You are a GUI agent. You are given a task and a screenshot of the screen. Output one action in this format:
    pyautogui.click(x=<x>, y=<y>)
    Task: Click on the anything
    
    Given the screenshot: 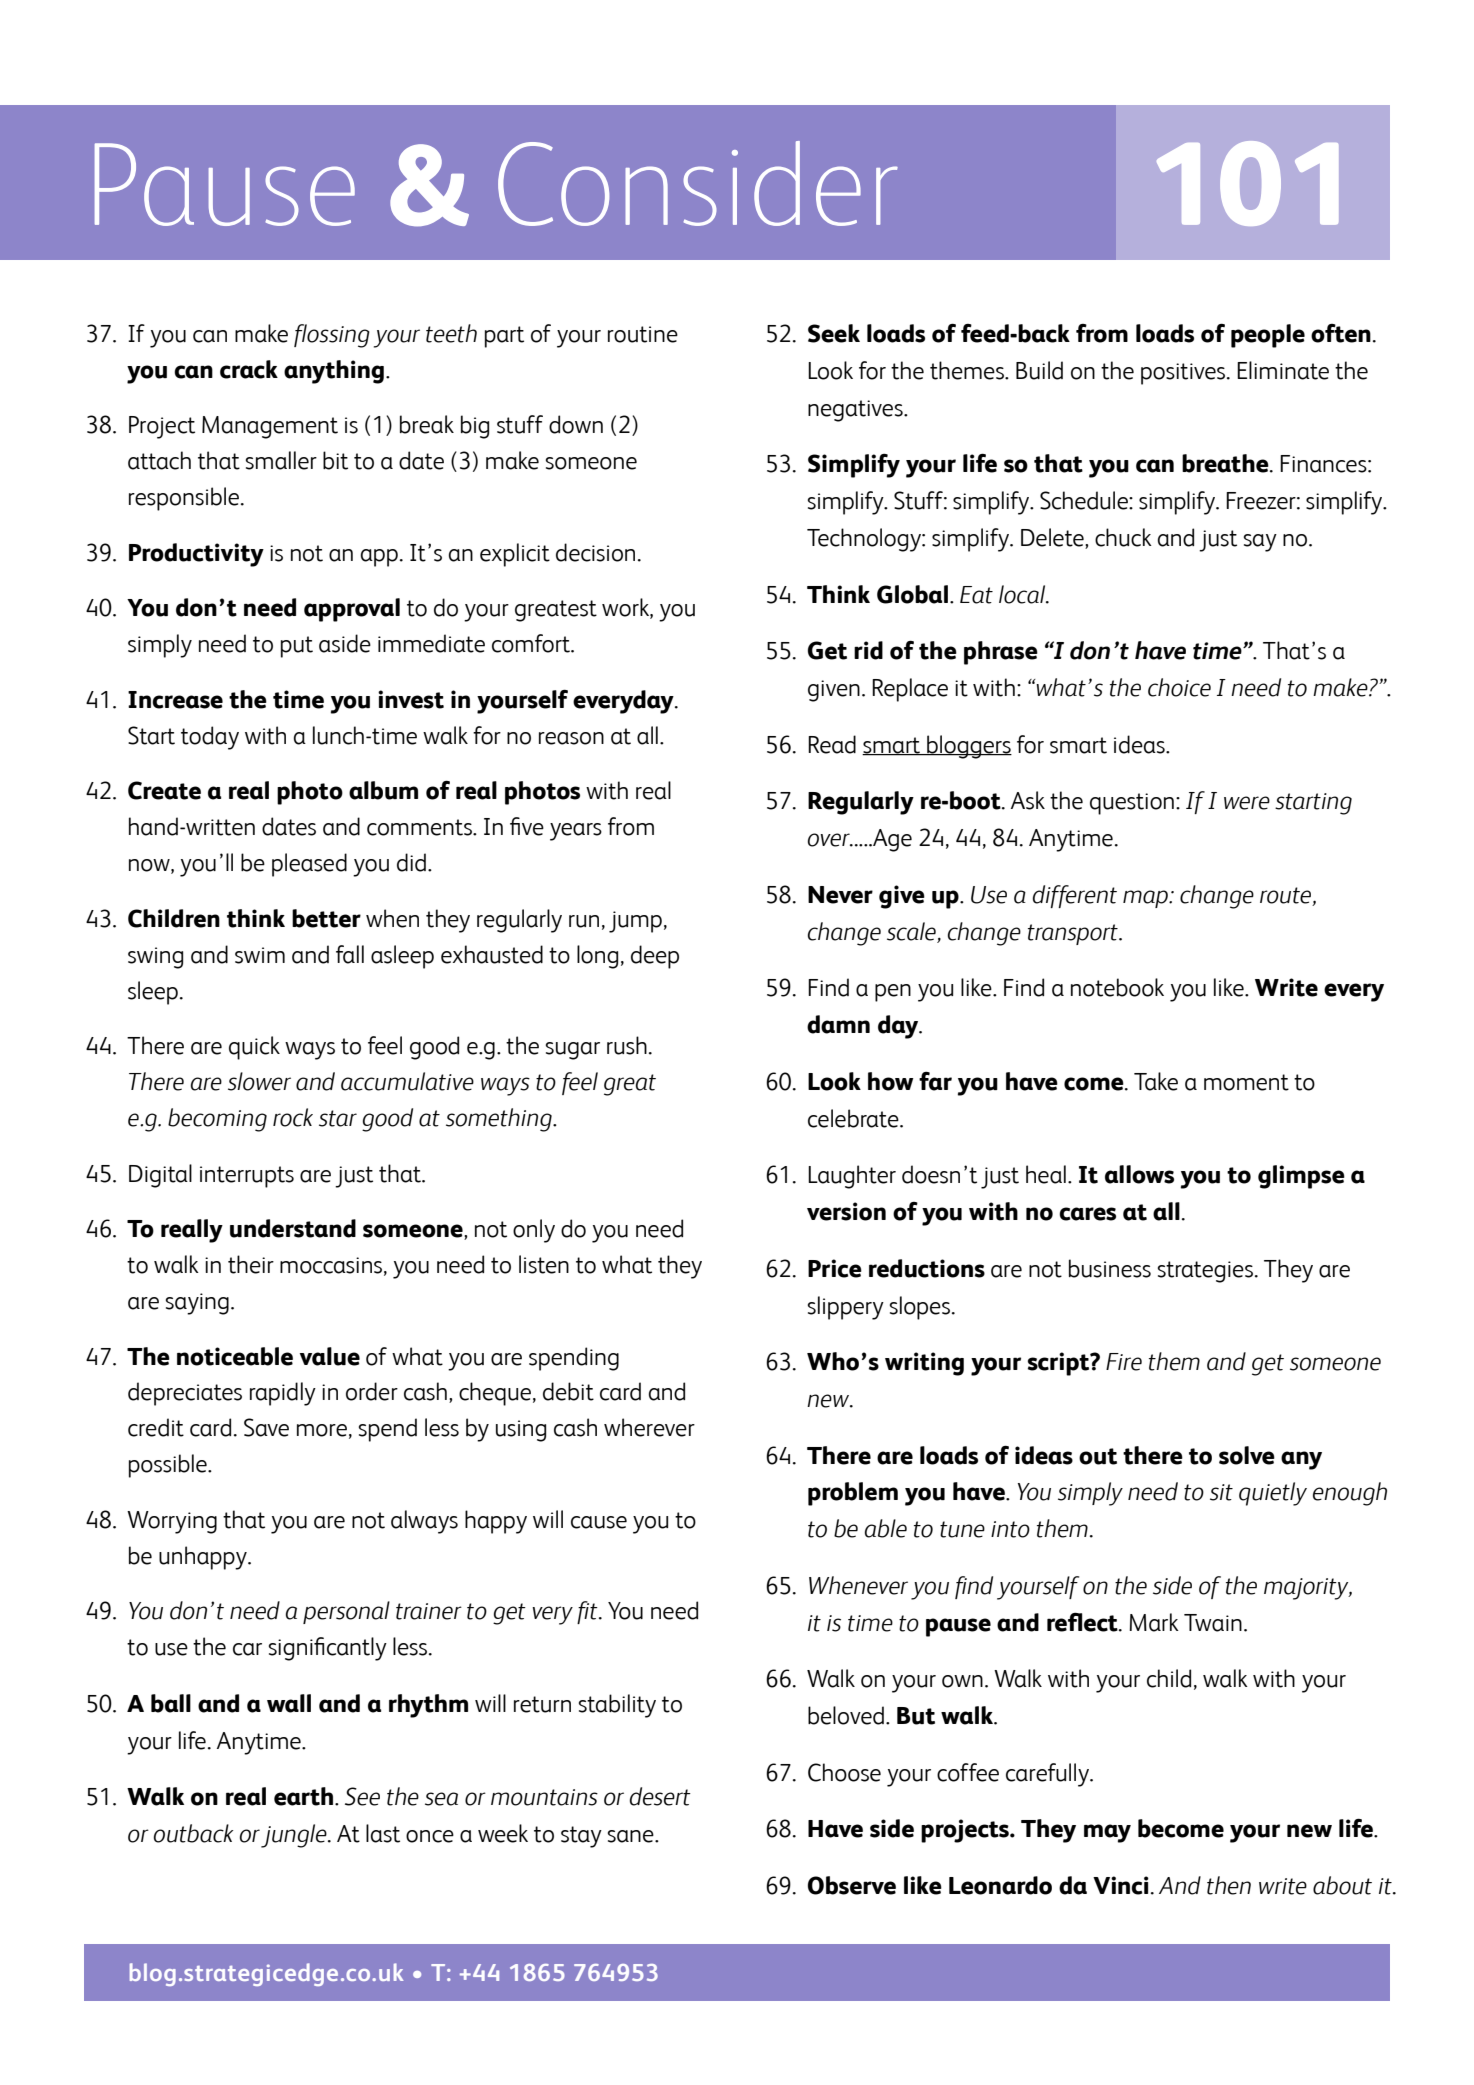 What is the action you would take?
    pyautogui.click(x=334, y=372)
